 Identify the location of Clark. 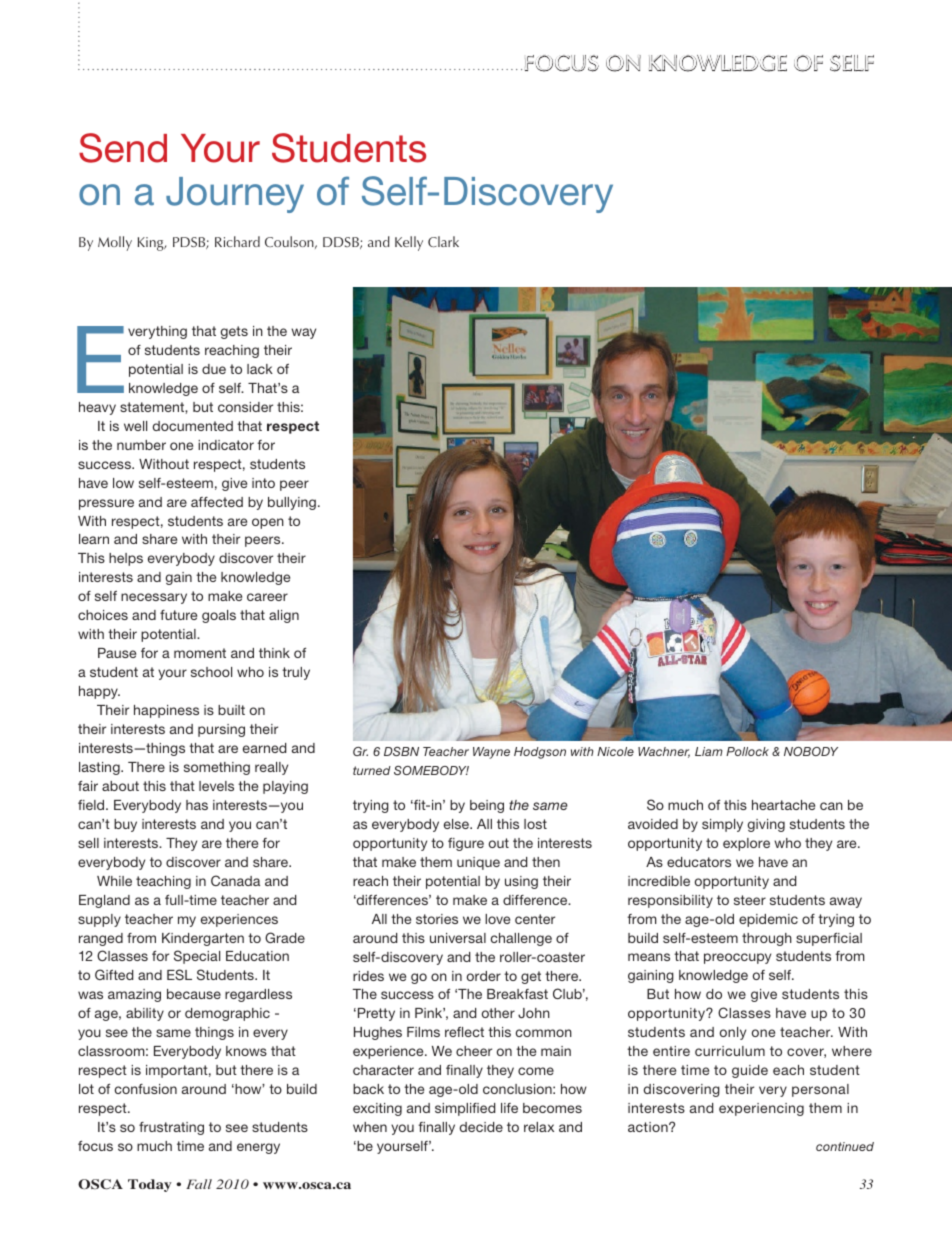
(443, 241).
